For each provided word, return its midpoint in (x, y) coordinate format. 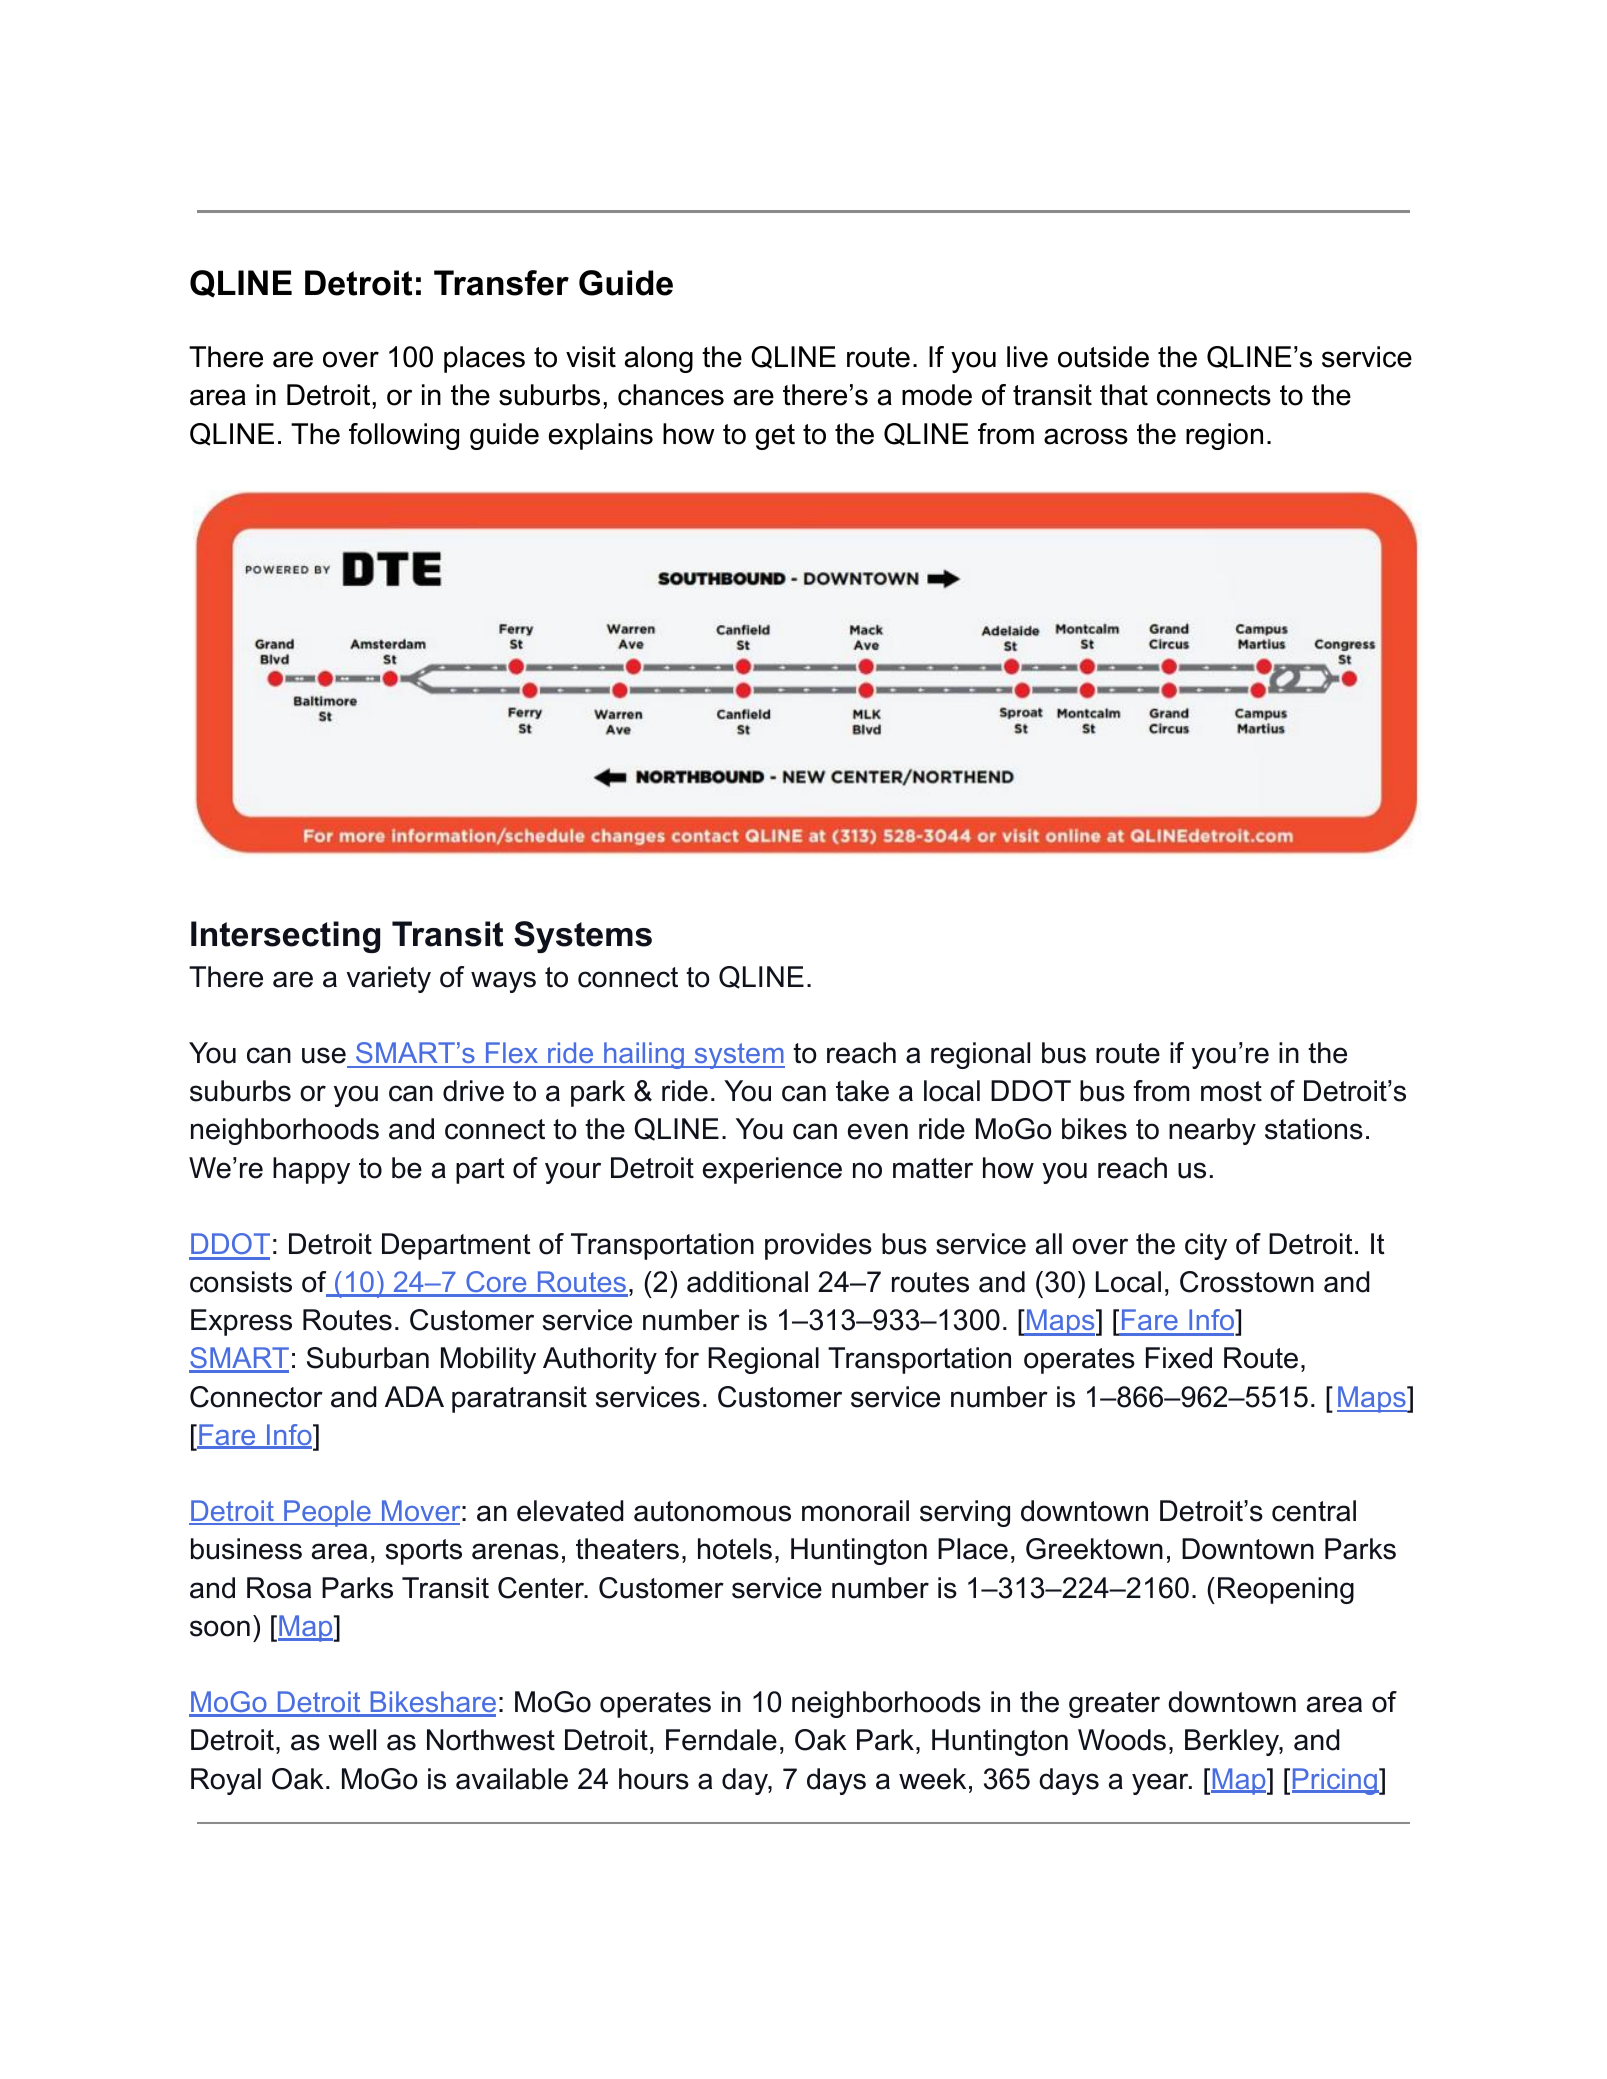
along (659, 359)
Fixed (1179, 1358)
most (1231, 1091)
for (682, 1358)
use (324, 1055)
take (862, 1091)
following (404, 436)
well (352, 1740)
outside (1103, 357)
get (775, 437)
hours (654, 1779)
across (1086, 436)
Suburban (368, 1358)
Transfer (501, 283)
